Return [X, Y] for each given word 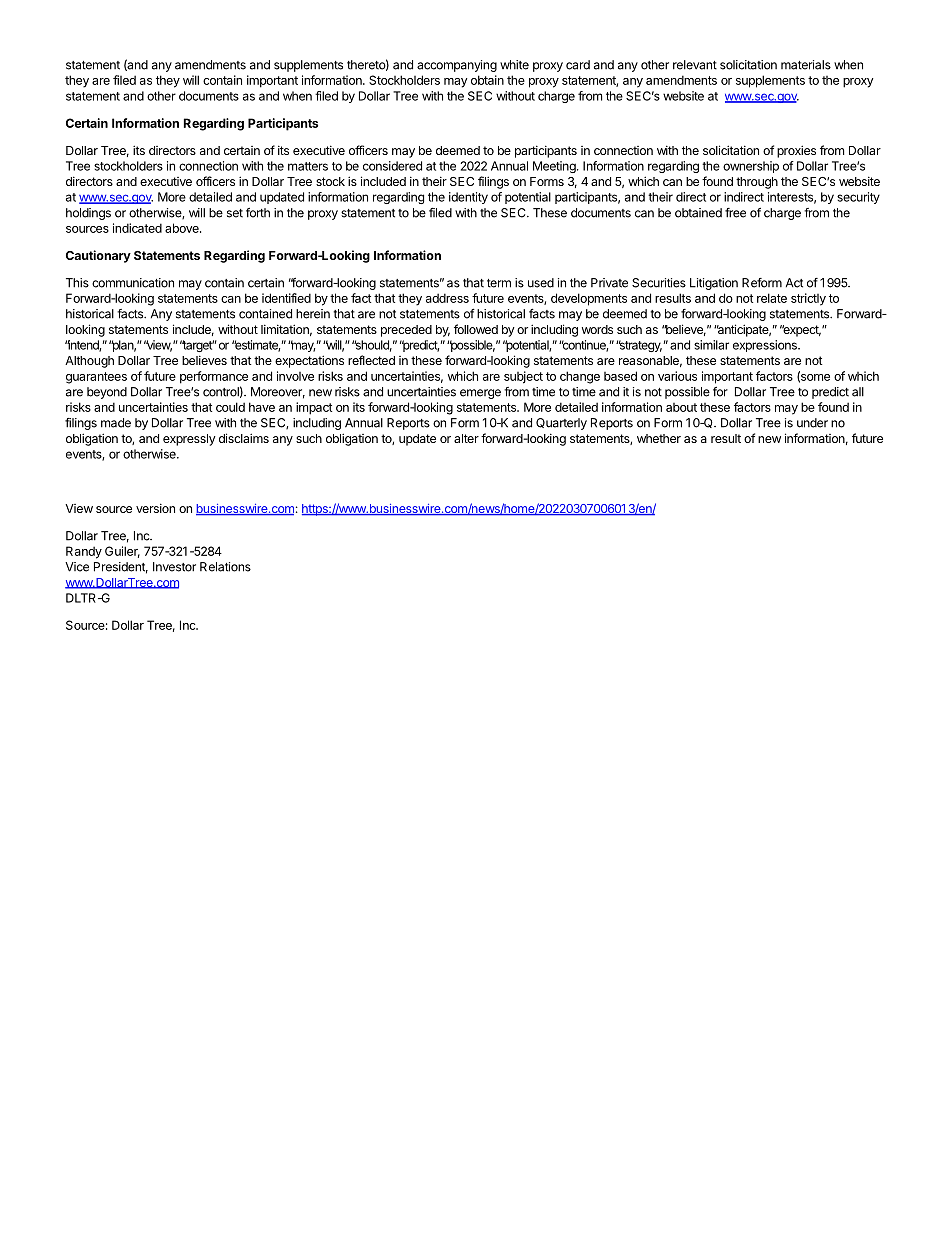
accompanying [457, 66]
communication [133, 283]
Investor [174, 567]
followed [476, 329]
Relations [225, 567]
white [514, 65]
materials [806, 65]
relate [772, 298]
